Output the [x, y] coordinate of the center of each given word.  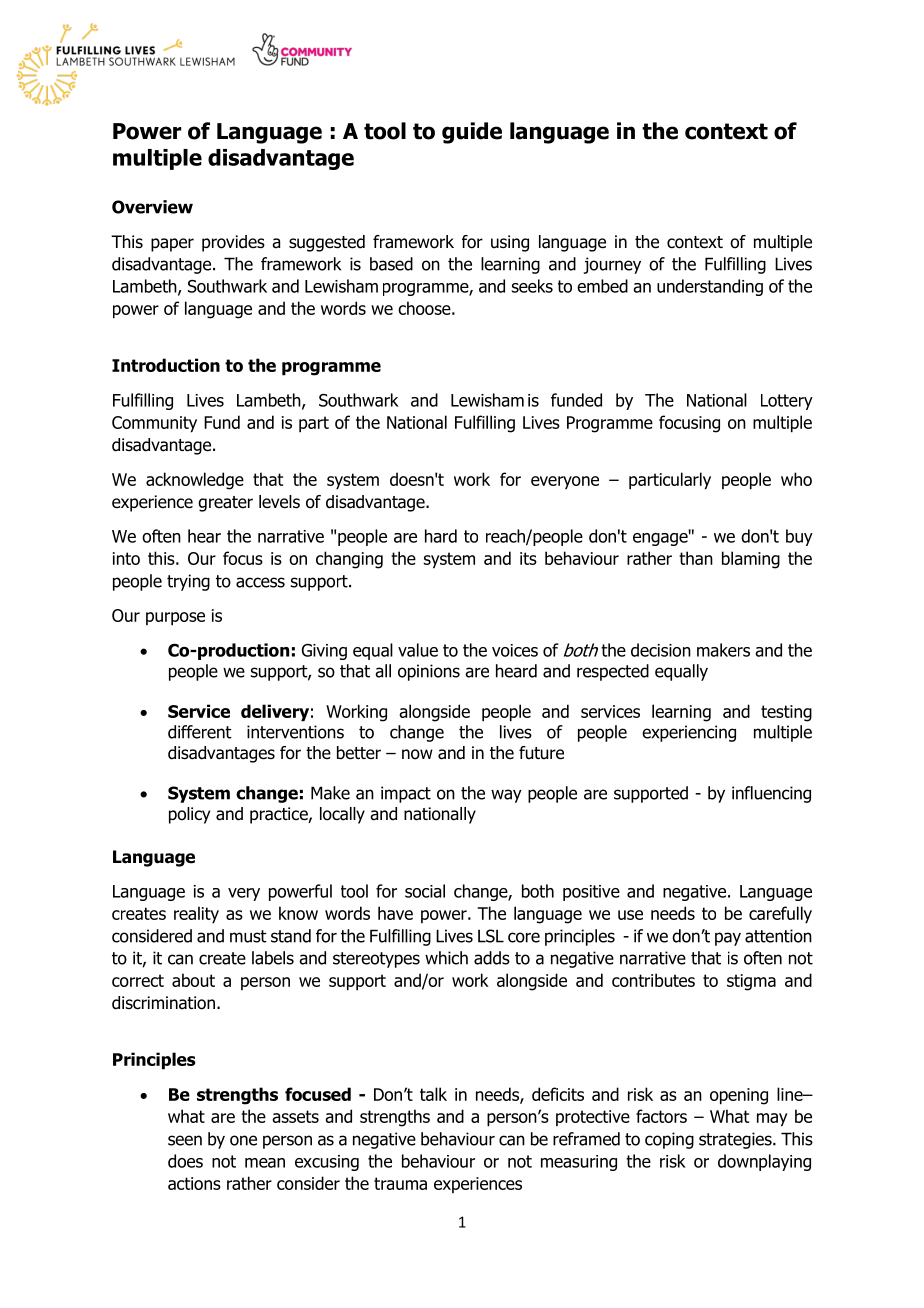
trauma [400, 1183]
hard [441, 536]
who [796, 479]
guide [472, 133]
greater [225, 504]
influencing [771, 794]
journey [612, 265]
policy [189, 815]
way [506, 796]
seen [185, 1140]
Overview [152, 207]
